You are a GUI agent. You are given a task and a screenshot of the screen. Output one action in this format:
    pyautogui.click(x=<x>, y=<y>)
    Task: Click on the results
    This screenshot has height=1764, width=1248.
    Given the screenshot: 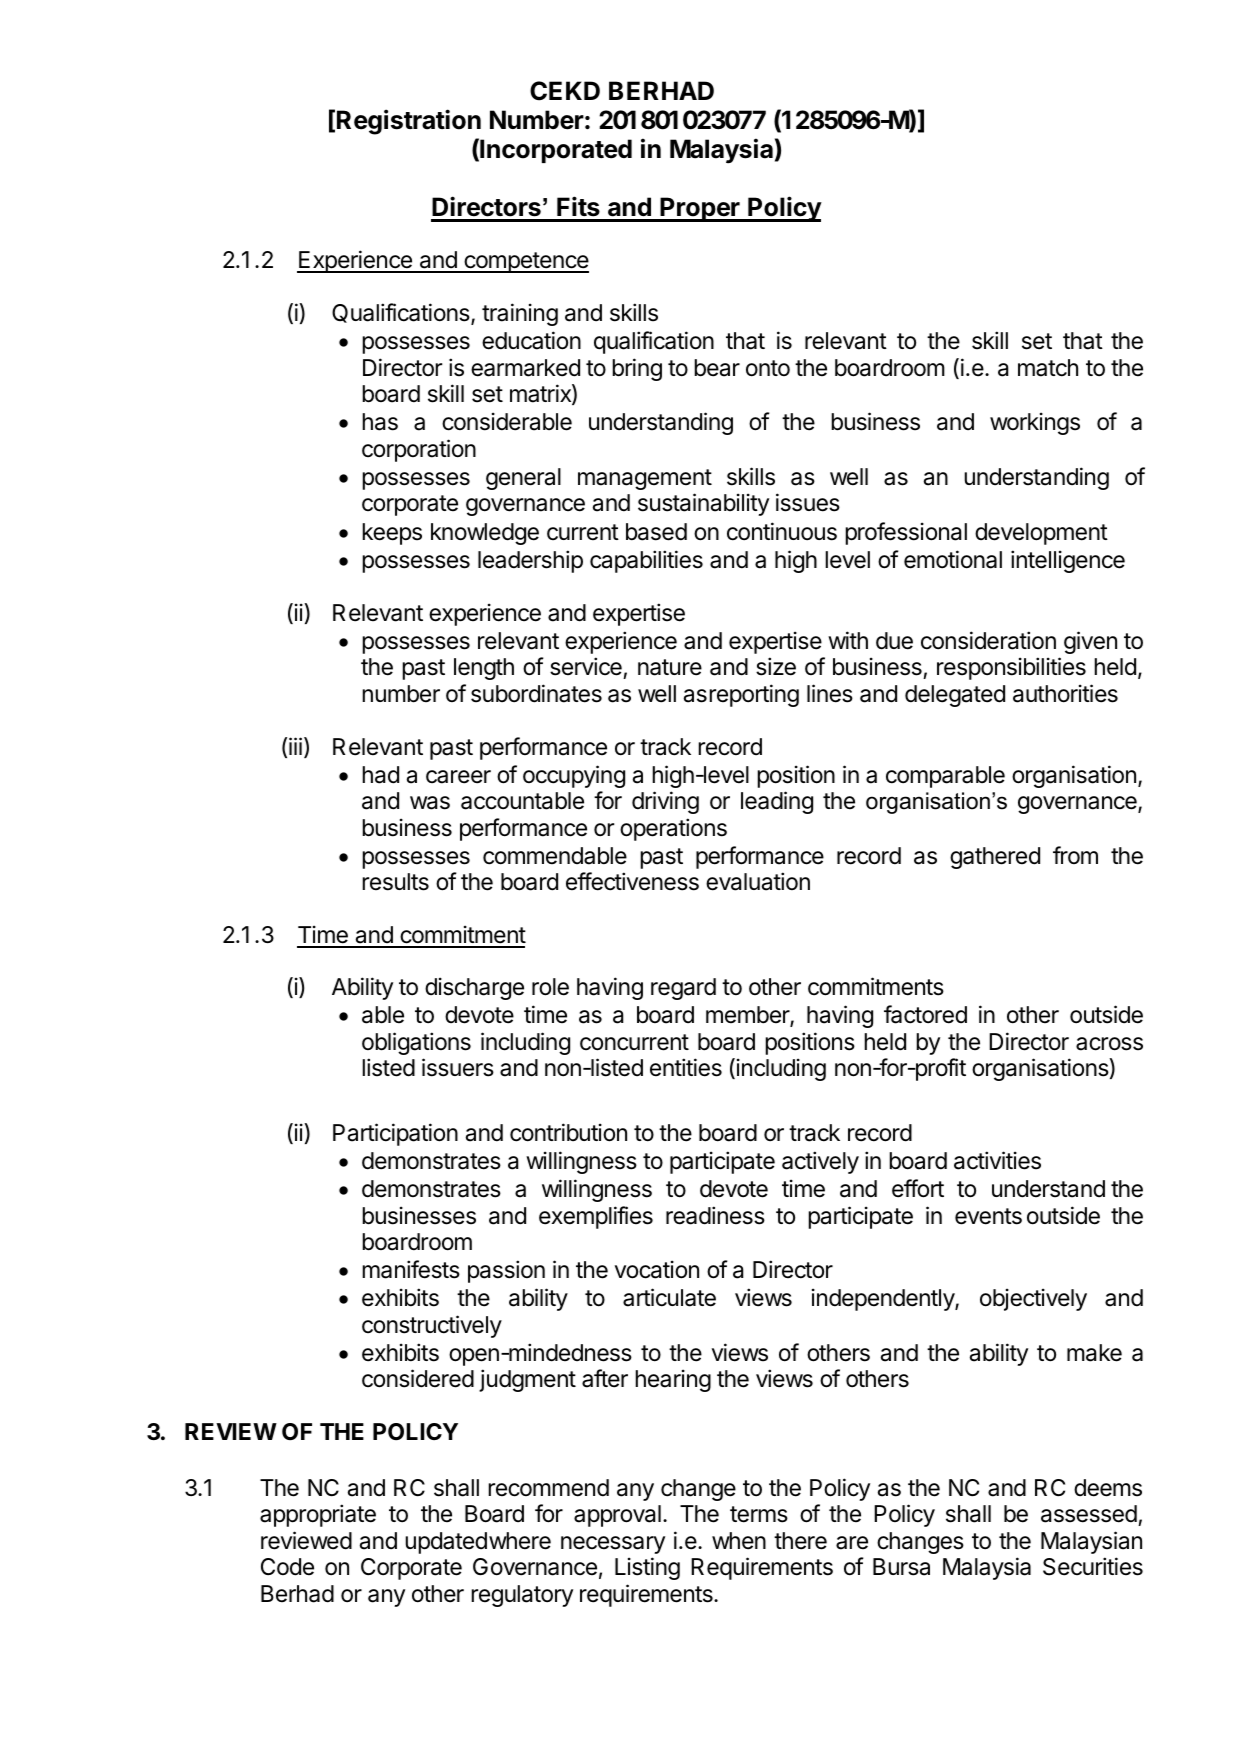 What is the action you would take?
    pyautogui.click(x=395, y=882)
